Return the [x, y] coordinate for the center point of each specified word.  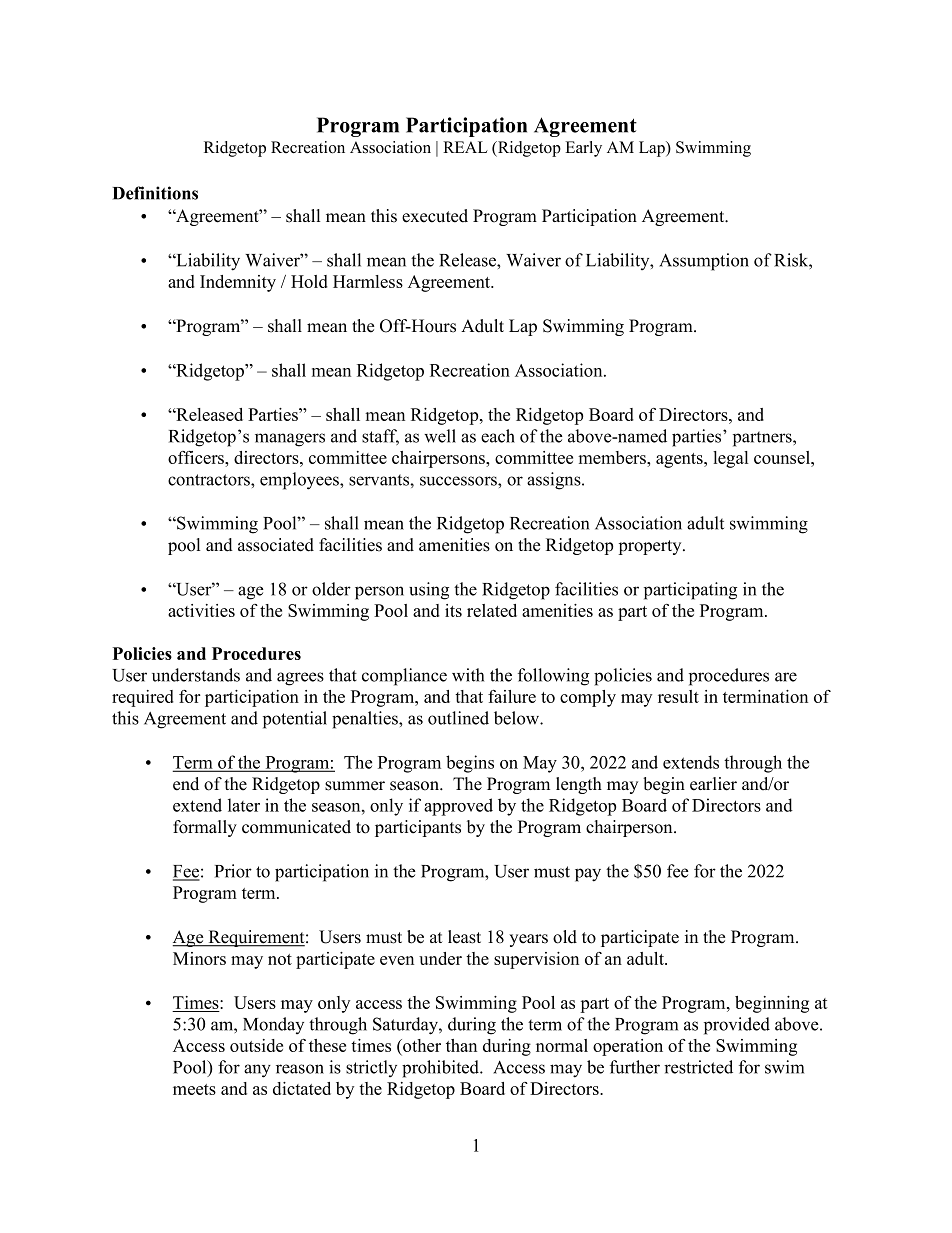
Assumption [704, 262]
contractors [210, 480]
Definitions [155, 193]
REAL [465, 147]
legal [730, 459]
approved [458, 807]
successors [459, 481]
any [257, 1071]
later [244, 805]
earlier [713, 784]
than [461, 1045]
